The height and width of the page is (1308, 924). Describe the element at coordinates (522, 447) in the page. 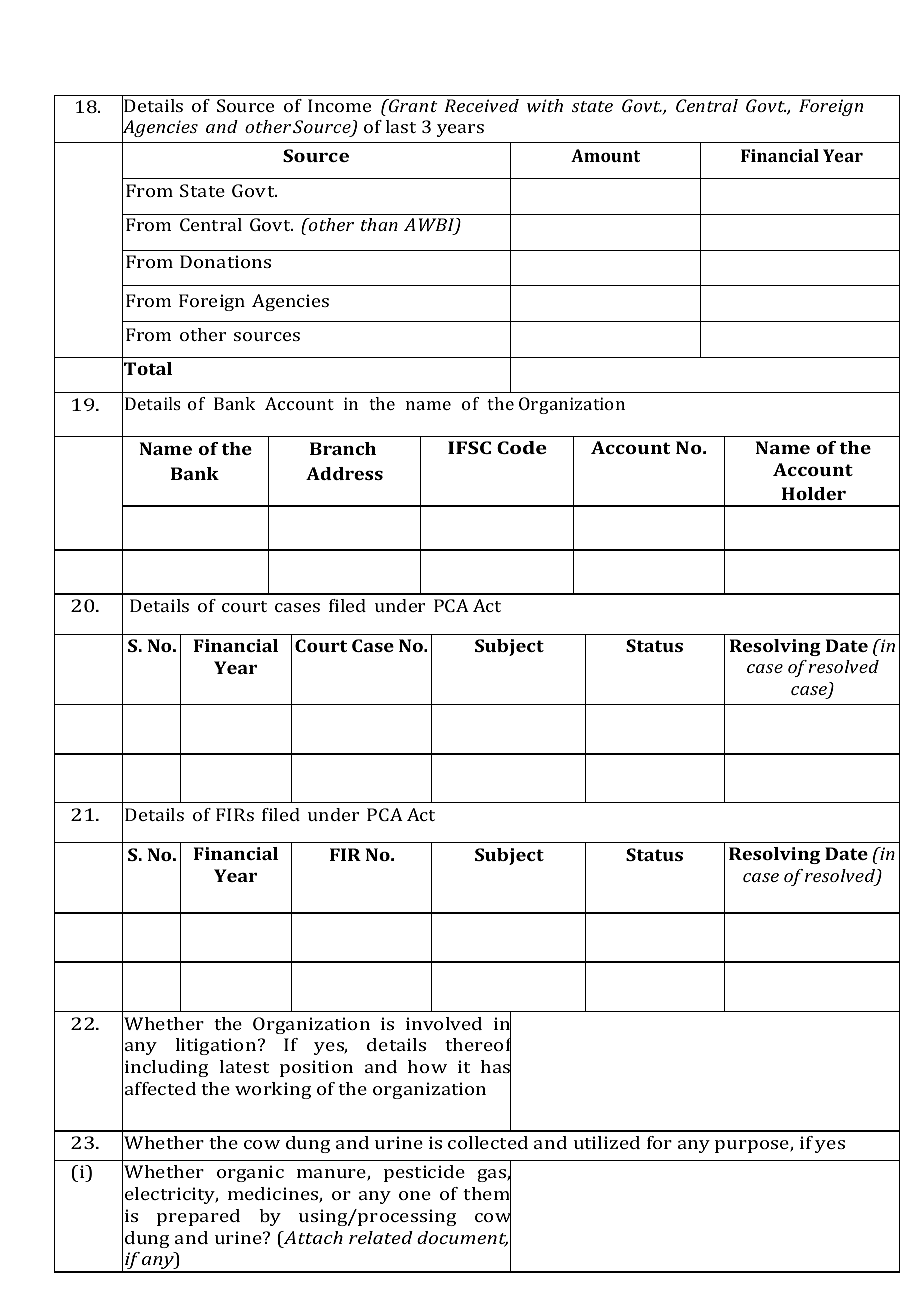

I see `Code` at that location.
